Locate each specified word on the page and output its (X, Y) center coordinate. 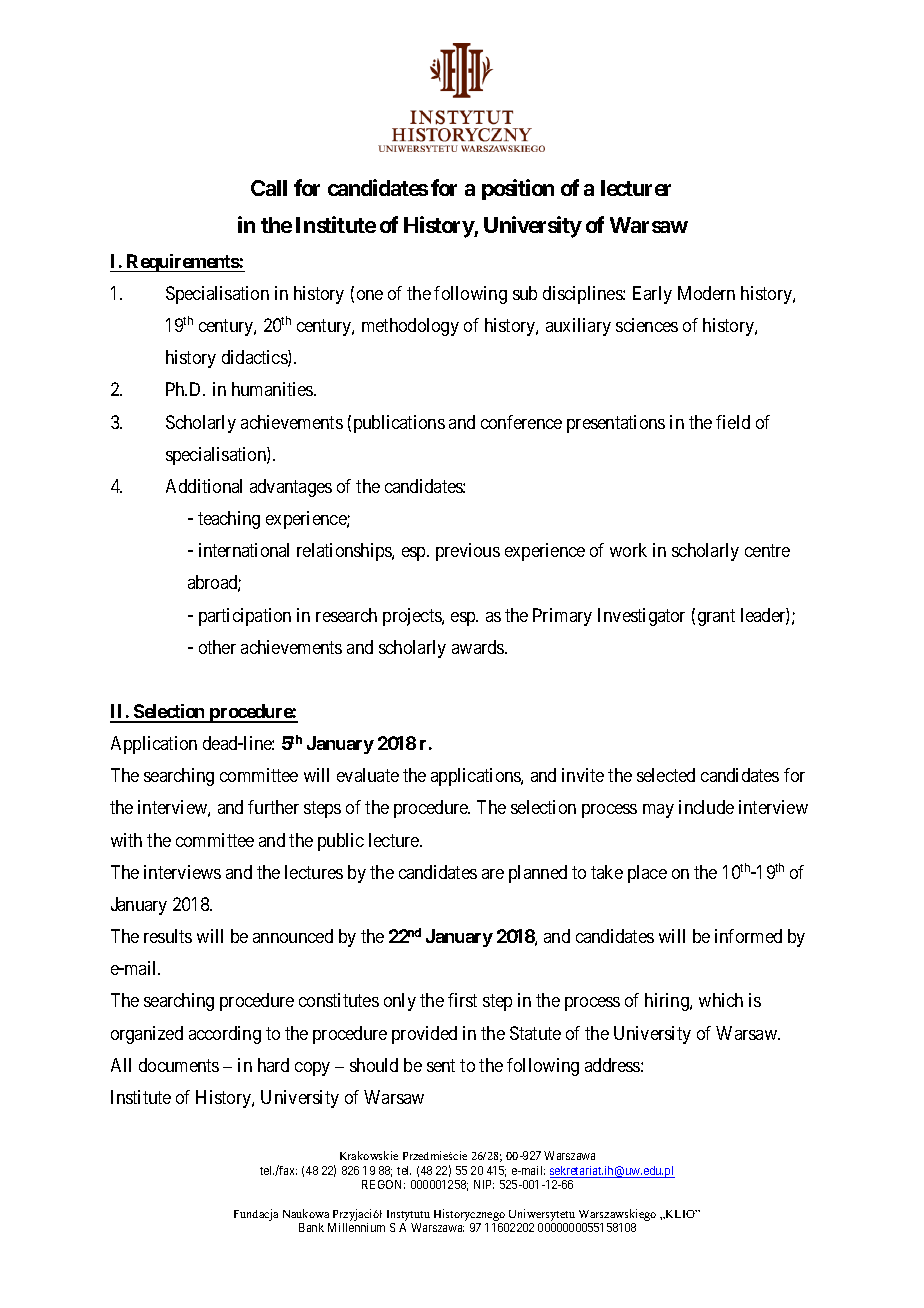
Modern (706, 293)
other (217, 647)
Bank (311, 1227)
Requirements (182, 263)
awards (479, 647)
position (518, 189)
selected (666, 775)
